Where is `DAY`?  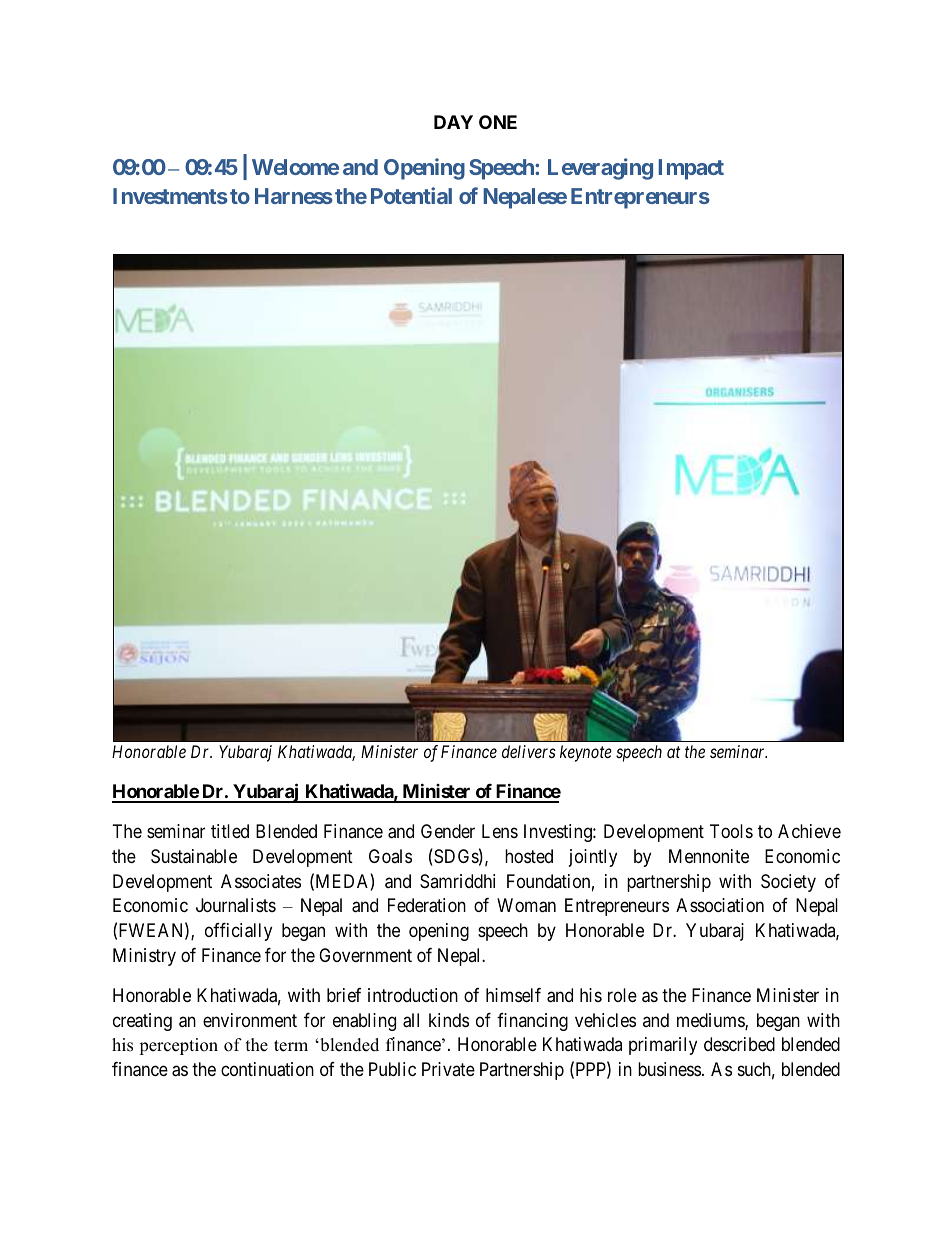 DAY is located at coordinates (453, 122).
